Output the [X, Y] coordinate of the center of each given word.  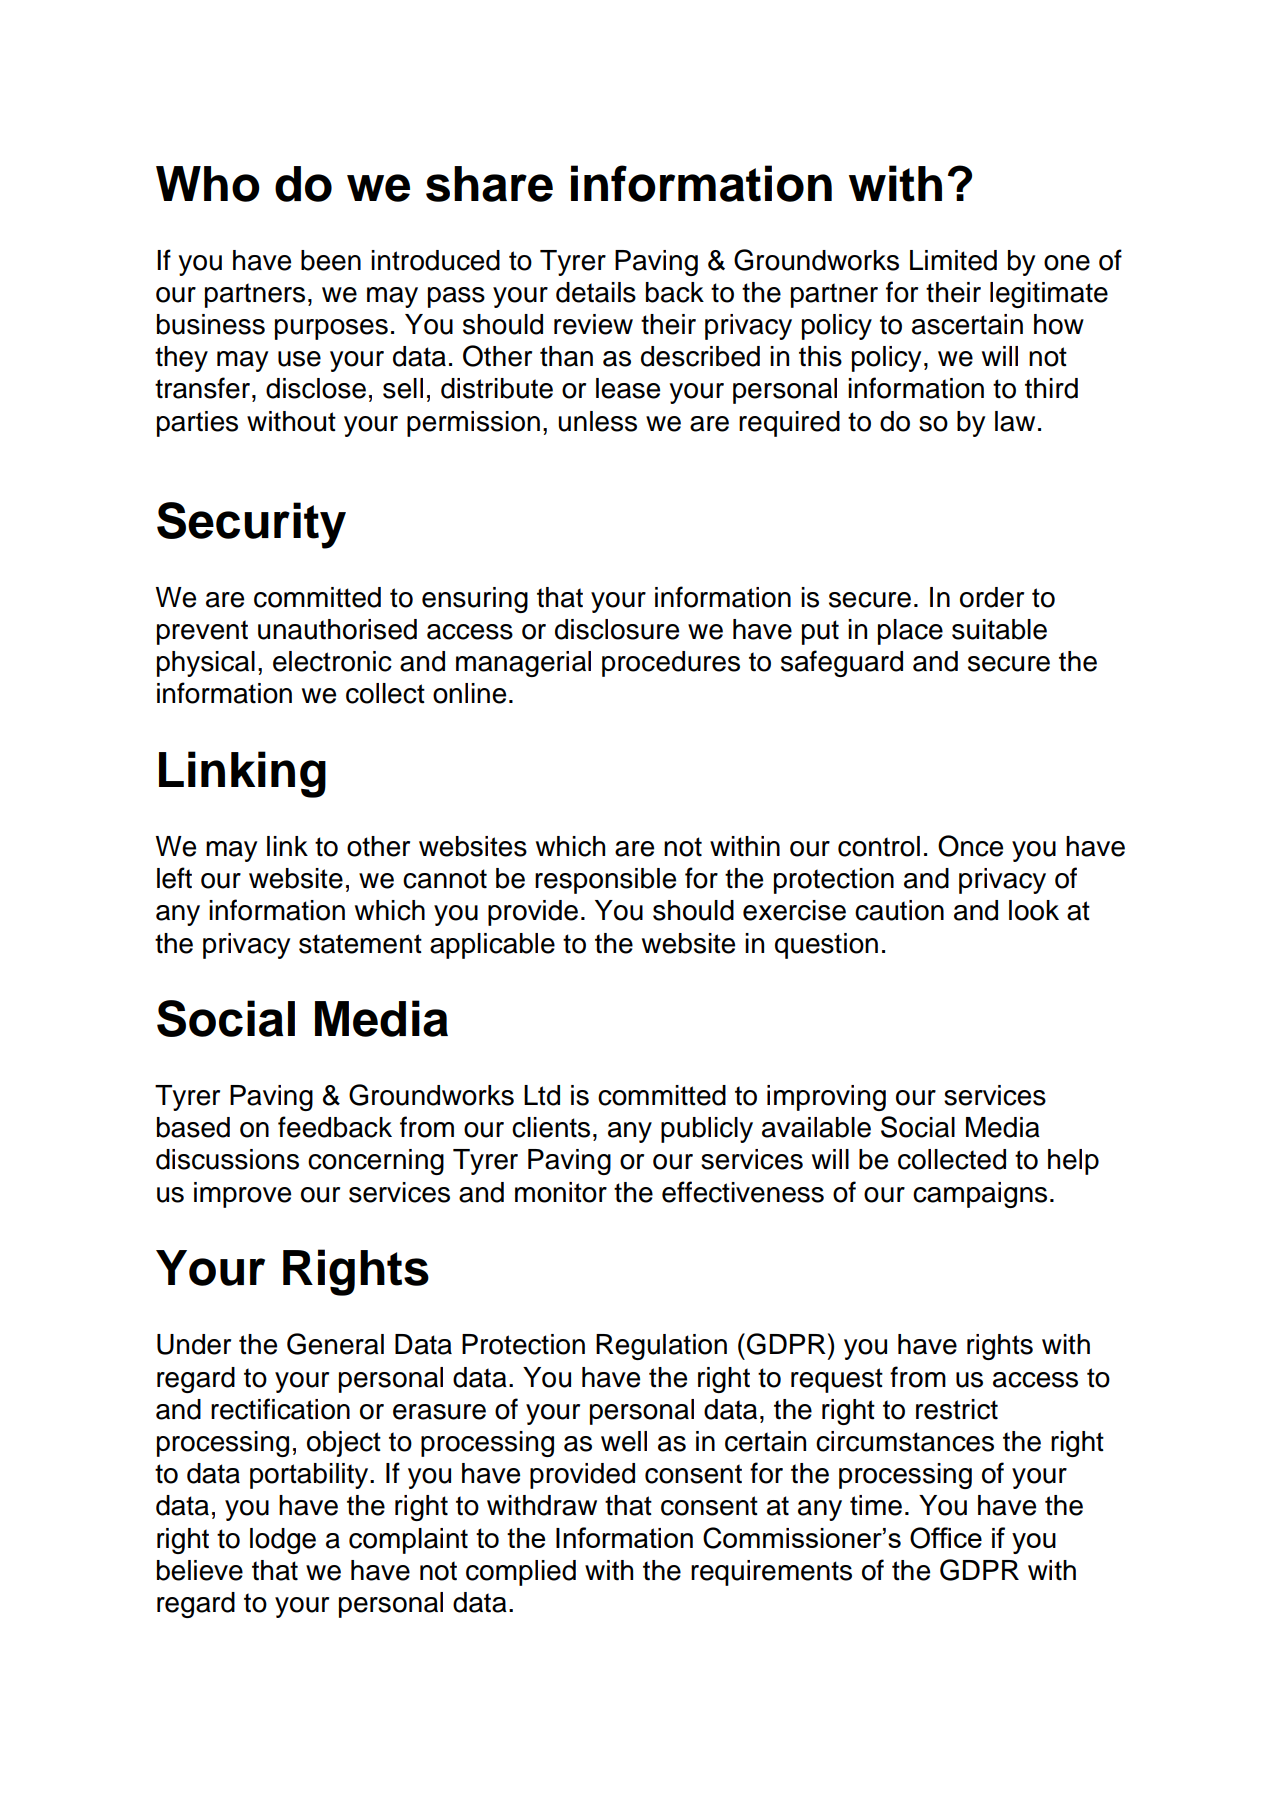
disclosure [617, 629]
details [596, 292]
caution [899, 910]
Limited [953, 260]
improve [242, 1195]
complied [521, 1573]
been [331, 260]
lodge [283, 1541]
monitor [561, 1192]
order [992, 597]
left [174, 878]
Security [251, 525]
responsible [605, 881]
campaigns [980, 1195]
